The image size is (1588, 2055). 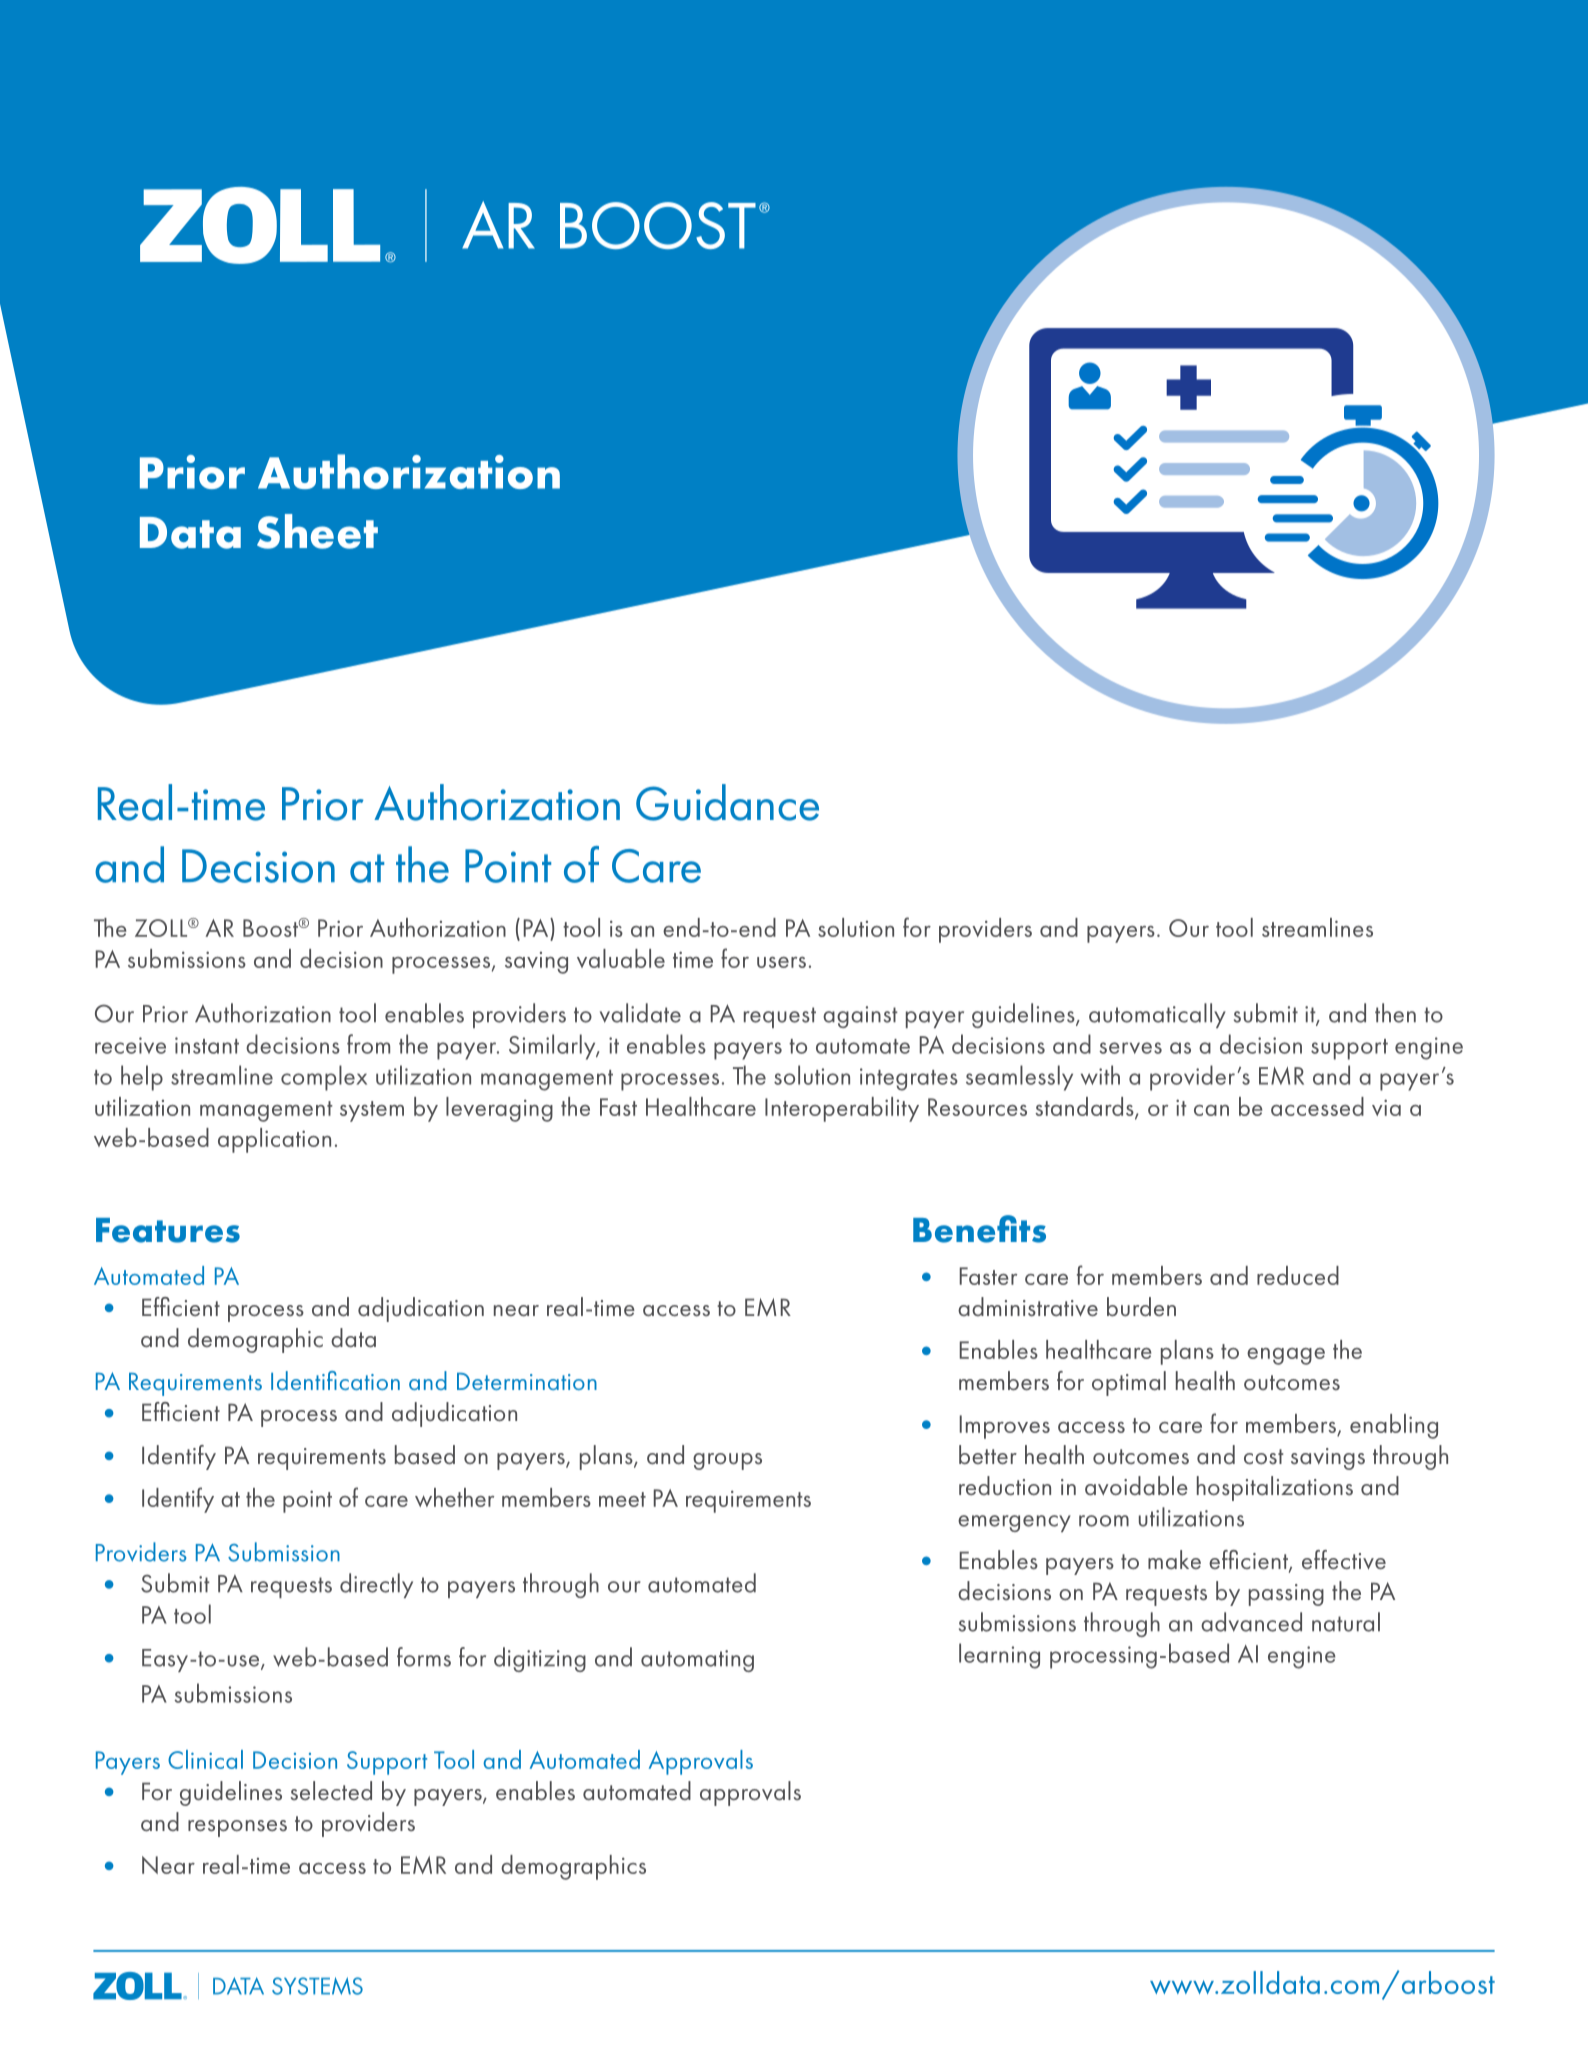 I want to click on users, so click(x=781, y=962).
